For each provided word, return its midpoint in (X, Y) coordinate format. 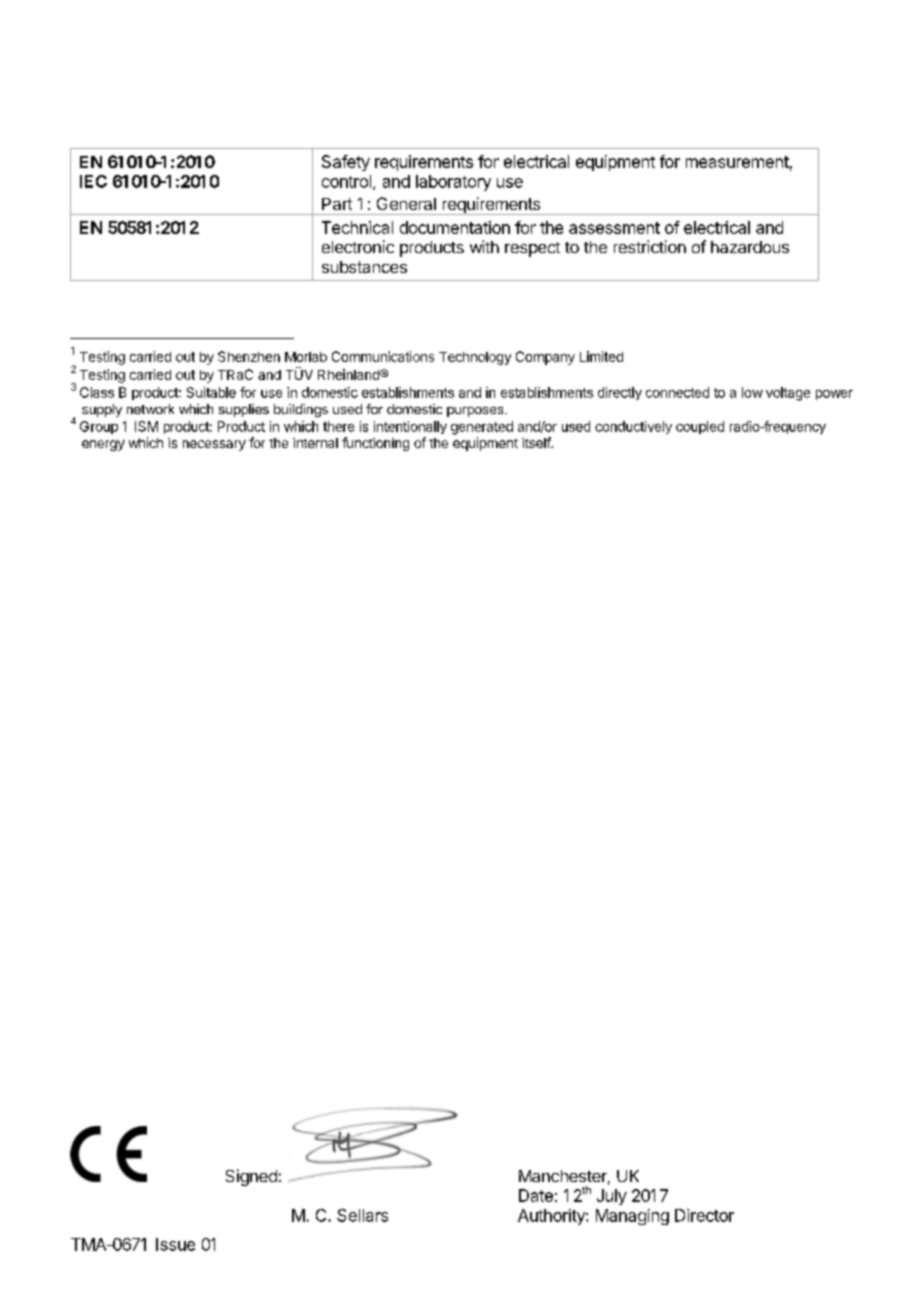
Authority (552, 1217)
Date (536, 1195)
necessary (214, 445)
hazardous (750, 247)
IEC (93, 181)
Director (704, 1215)
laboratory (453, 183)
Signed (251, 1177)
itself (537, 442)
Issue (175, 1244)
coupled (700, 427)
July (612, 1197)
